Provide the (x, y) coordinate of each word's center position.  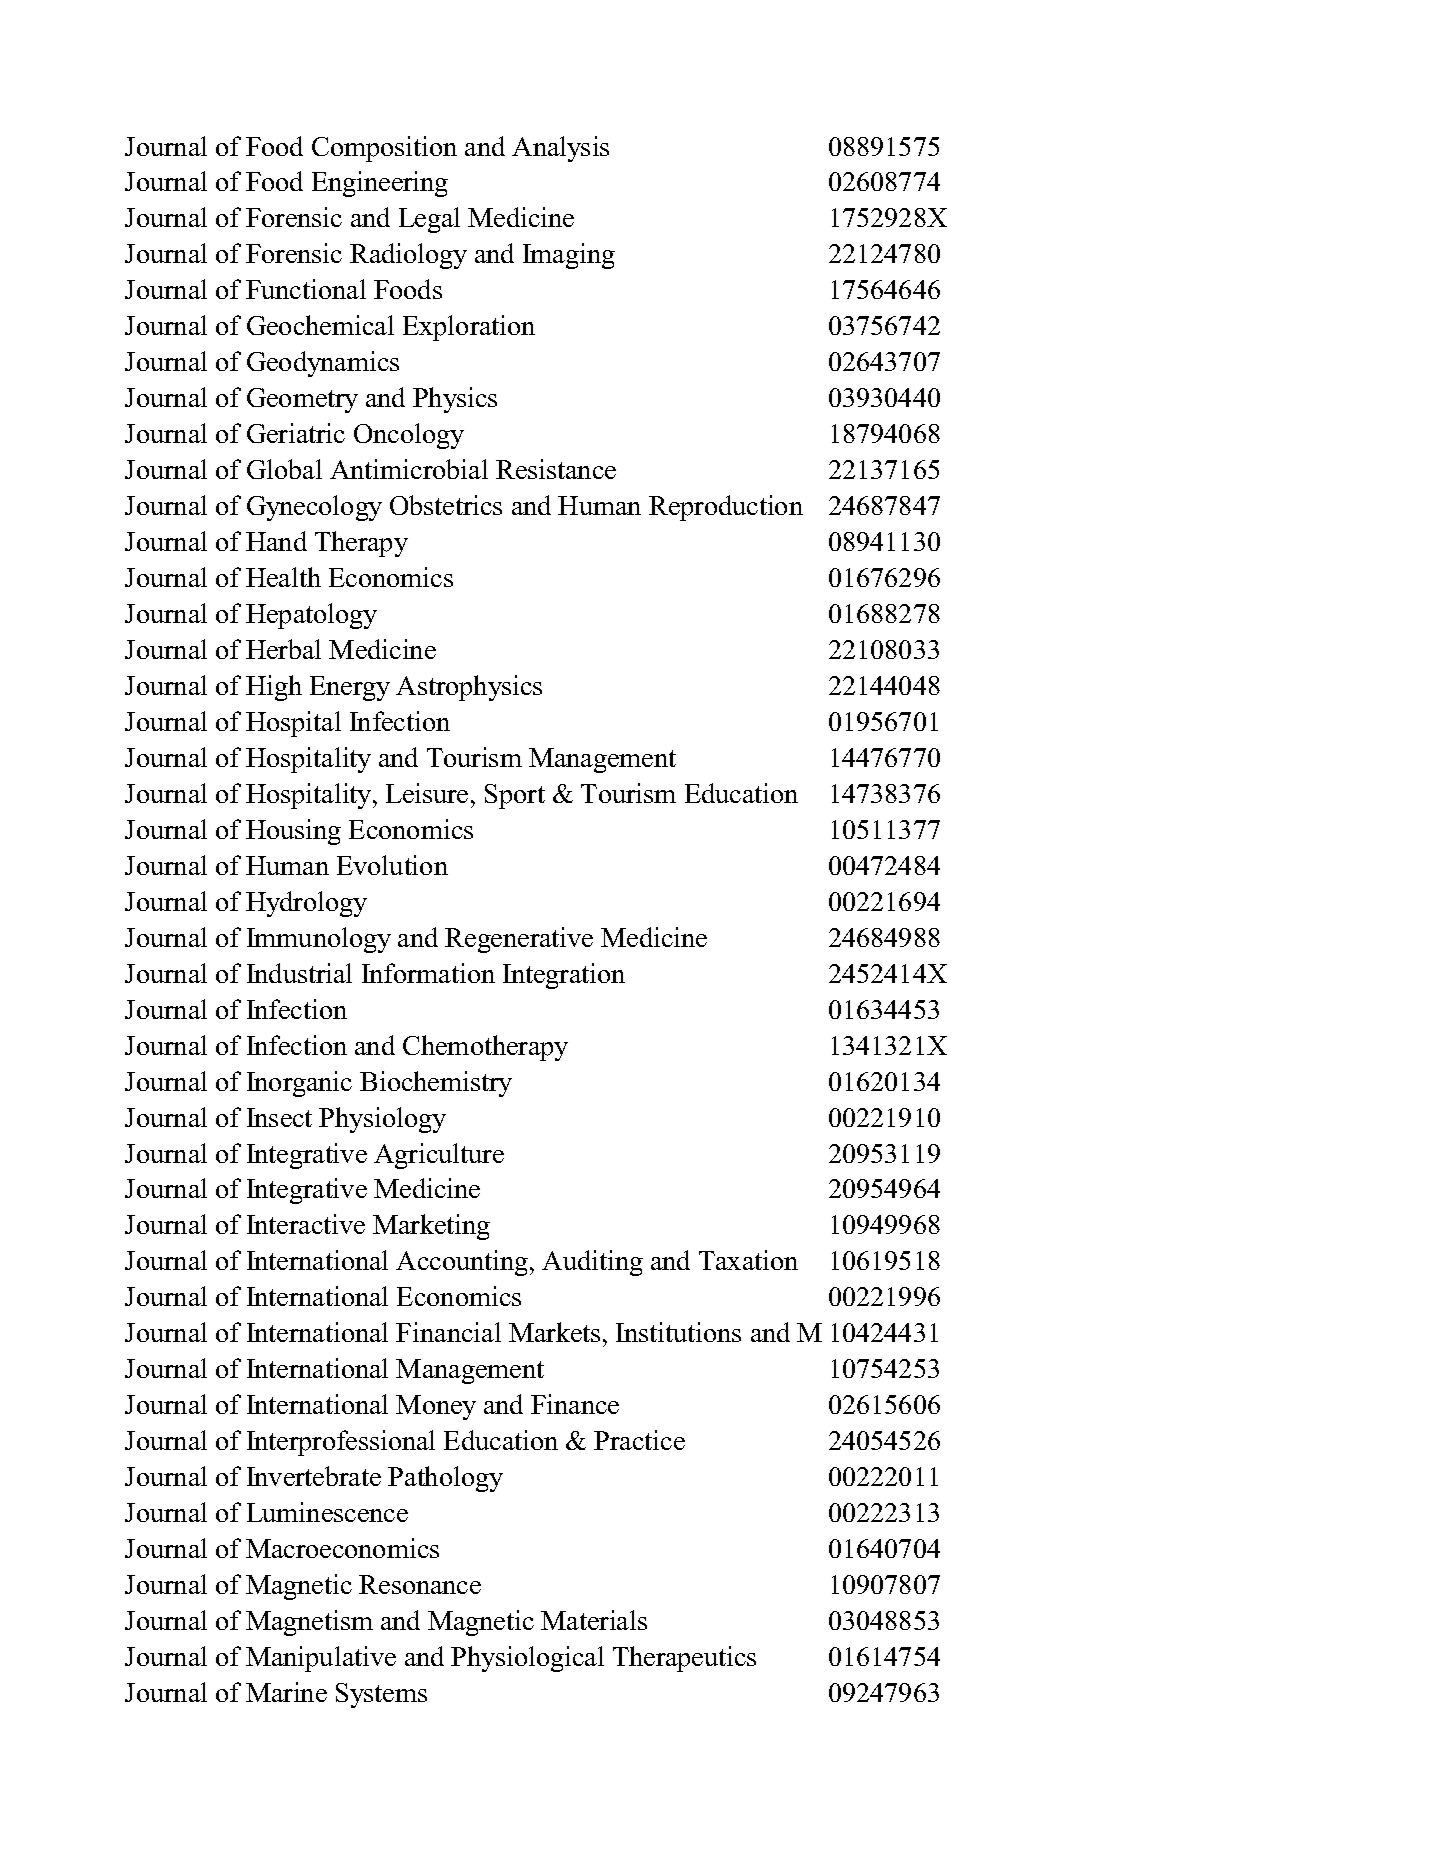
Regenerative (519, 940)
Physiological (527, 1659)
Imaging (569, 256)
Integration (564, 976)
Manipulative (321, 1659)
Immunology (319, 940)
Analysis (560, 149)
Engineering (380, 184)
